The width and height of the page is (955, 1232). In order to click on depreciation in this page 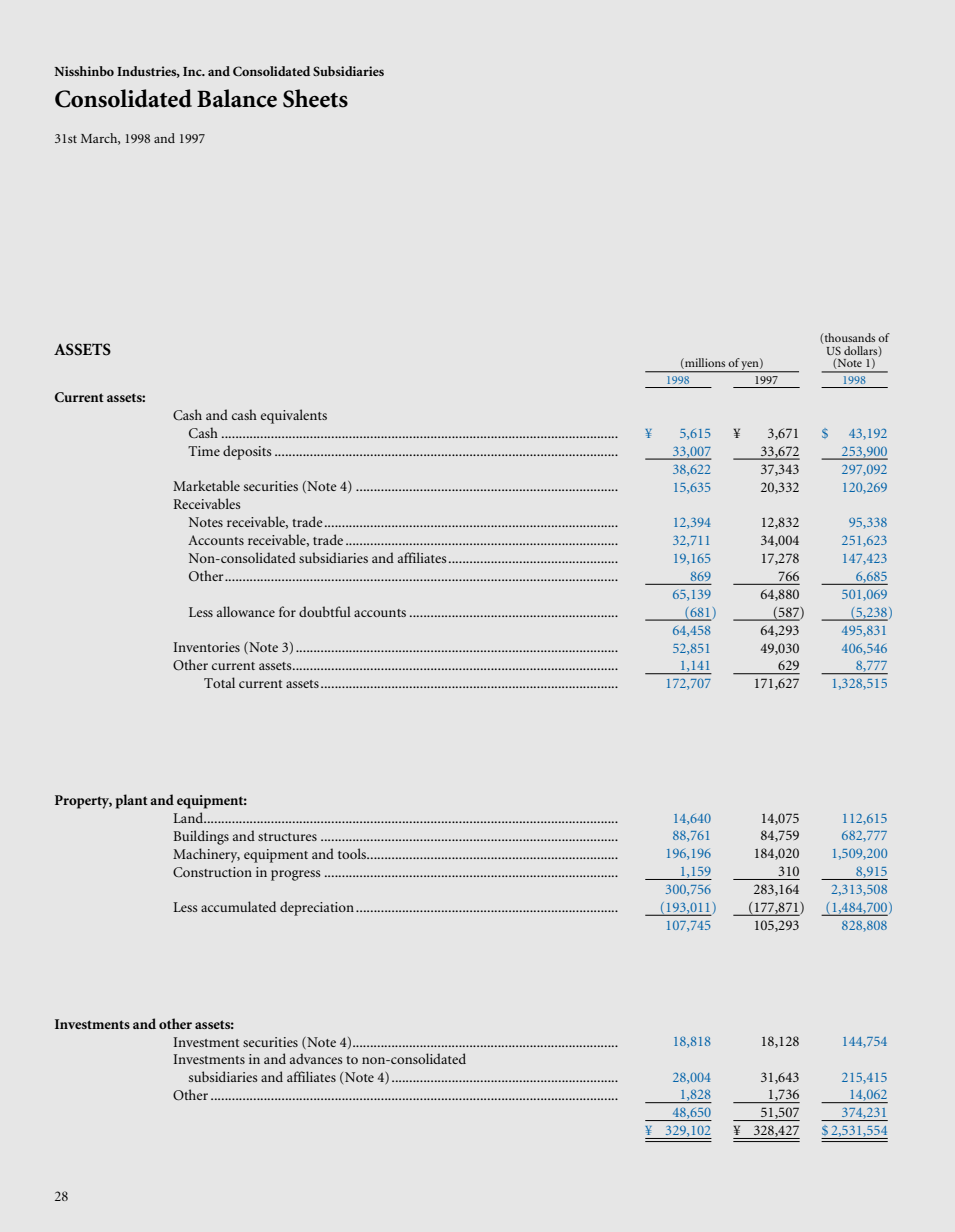, I will do `click(317, 908)`.
